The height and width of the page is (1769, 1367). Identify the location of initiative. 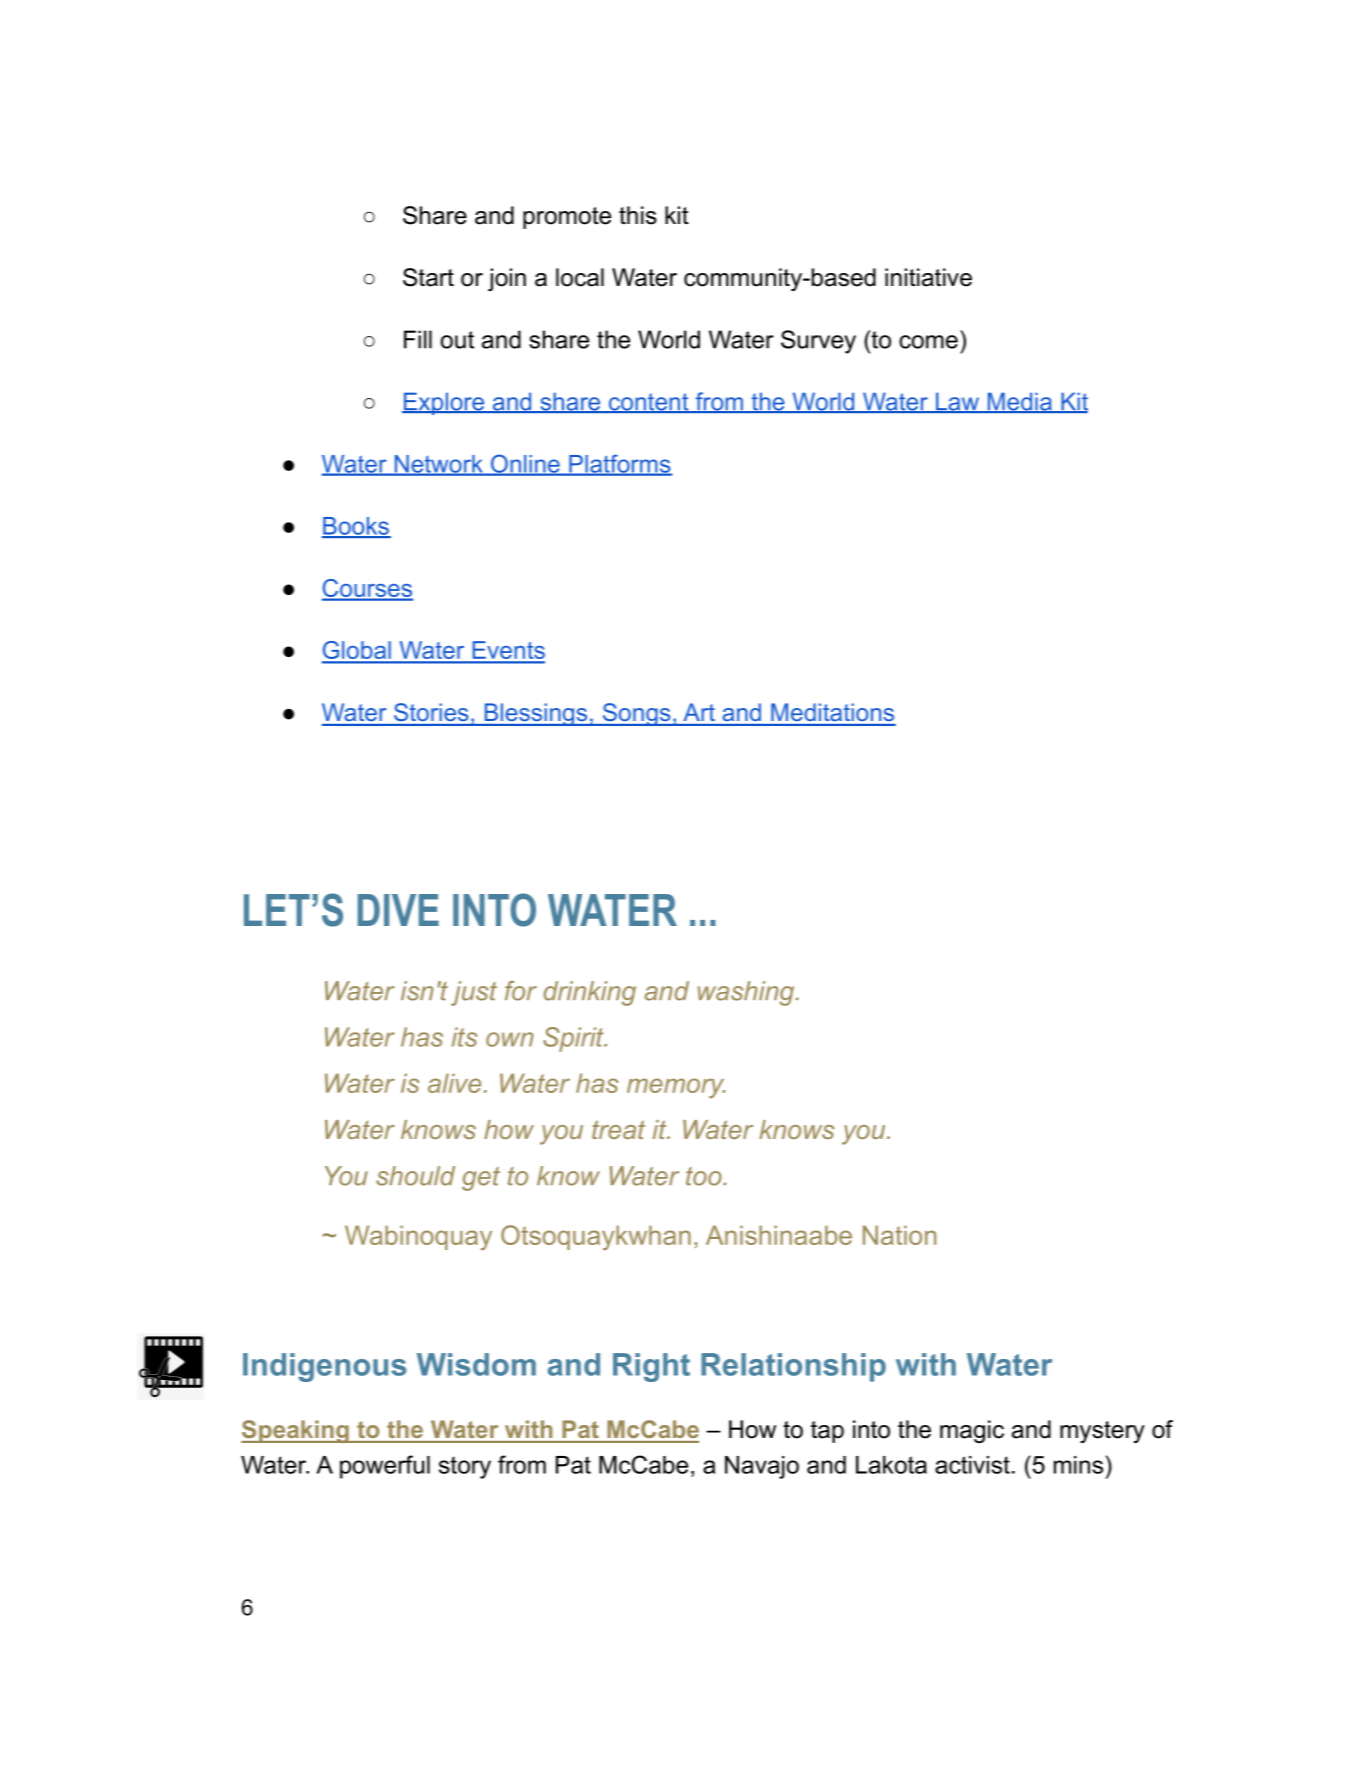
(928, 277).
